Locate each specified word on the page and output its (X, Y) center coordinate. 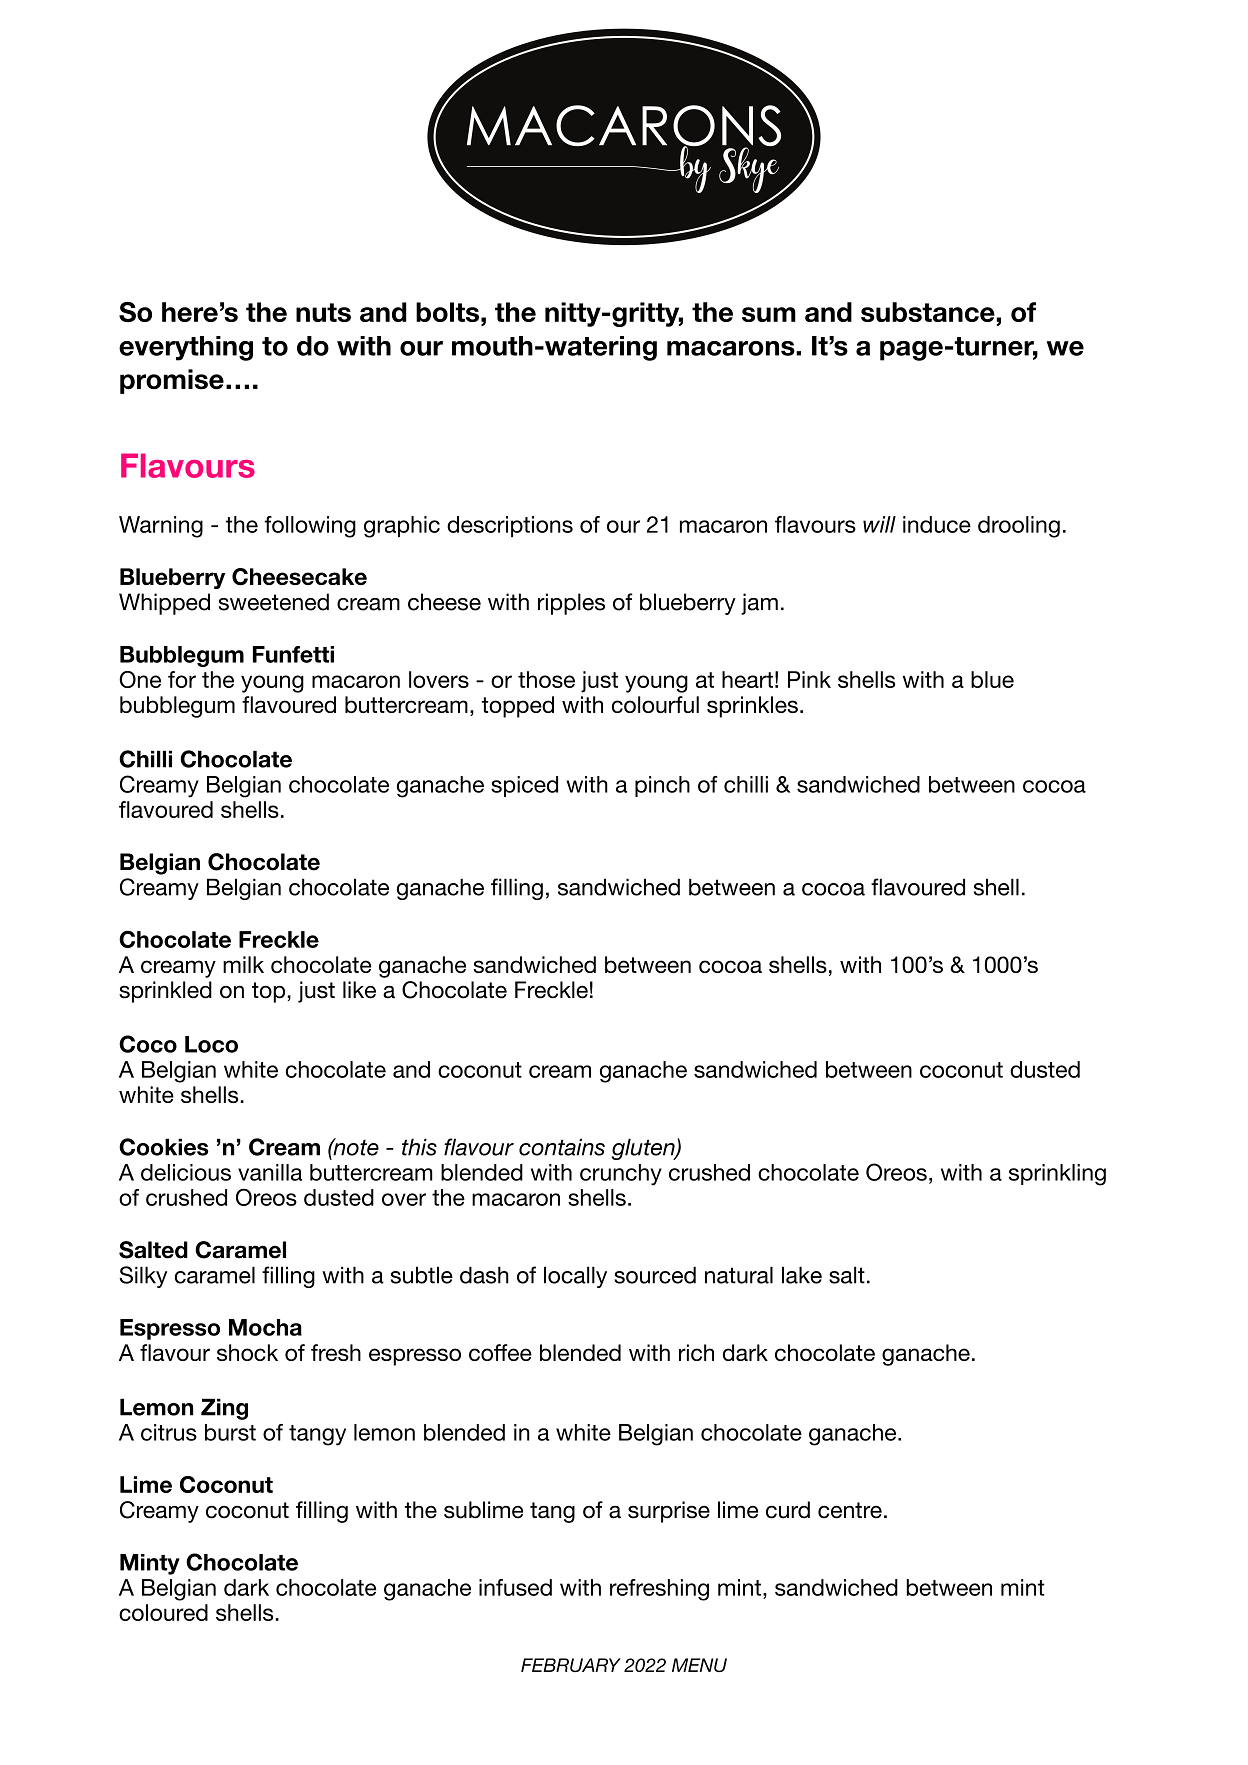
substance (929, 312)
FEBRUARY (571, 1665)
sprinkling (1057, 1175)
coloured (163, 1612)
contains (562, 1147)
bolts (447, 312)
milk (243, 964)
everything (186, 348)
